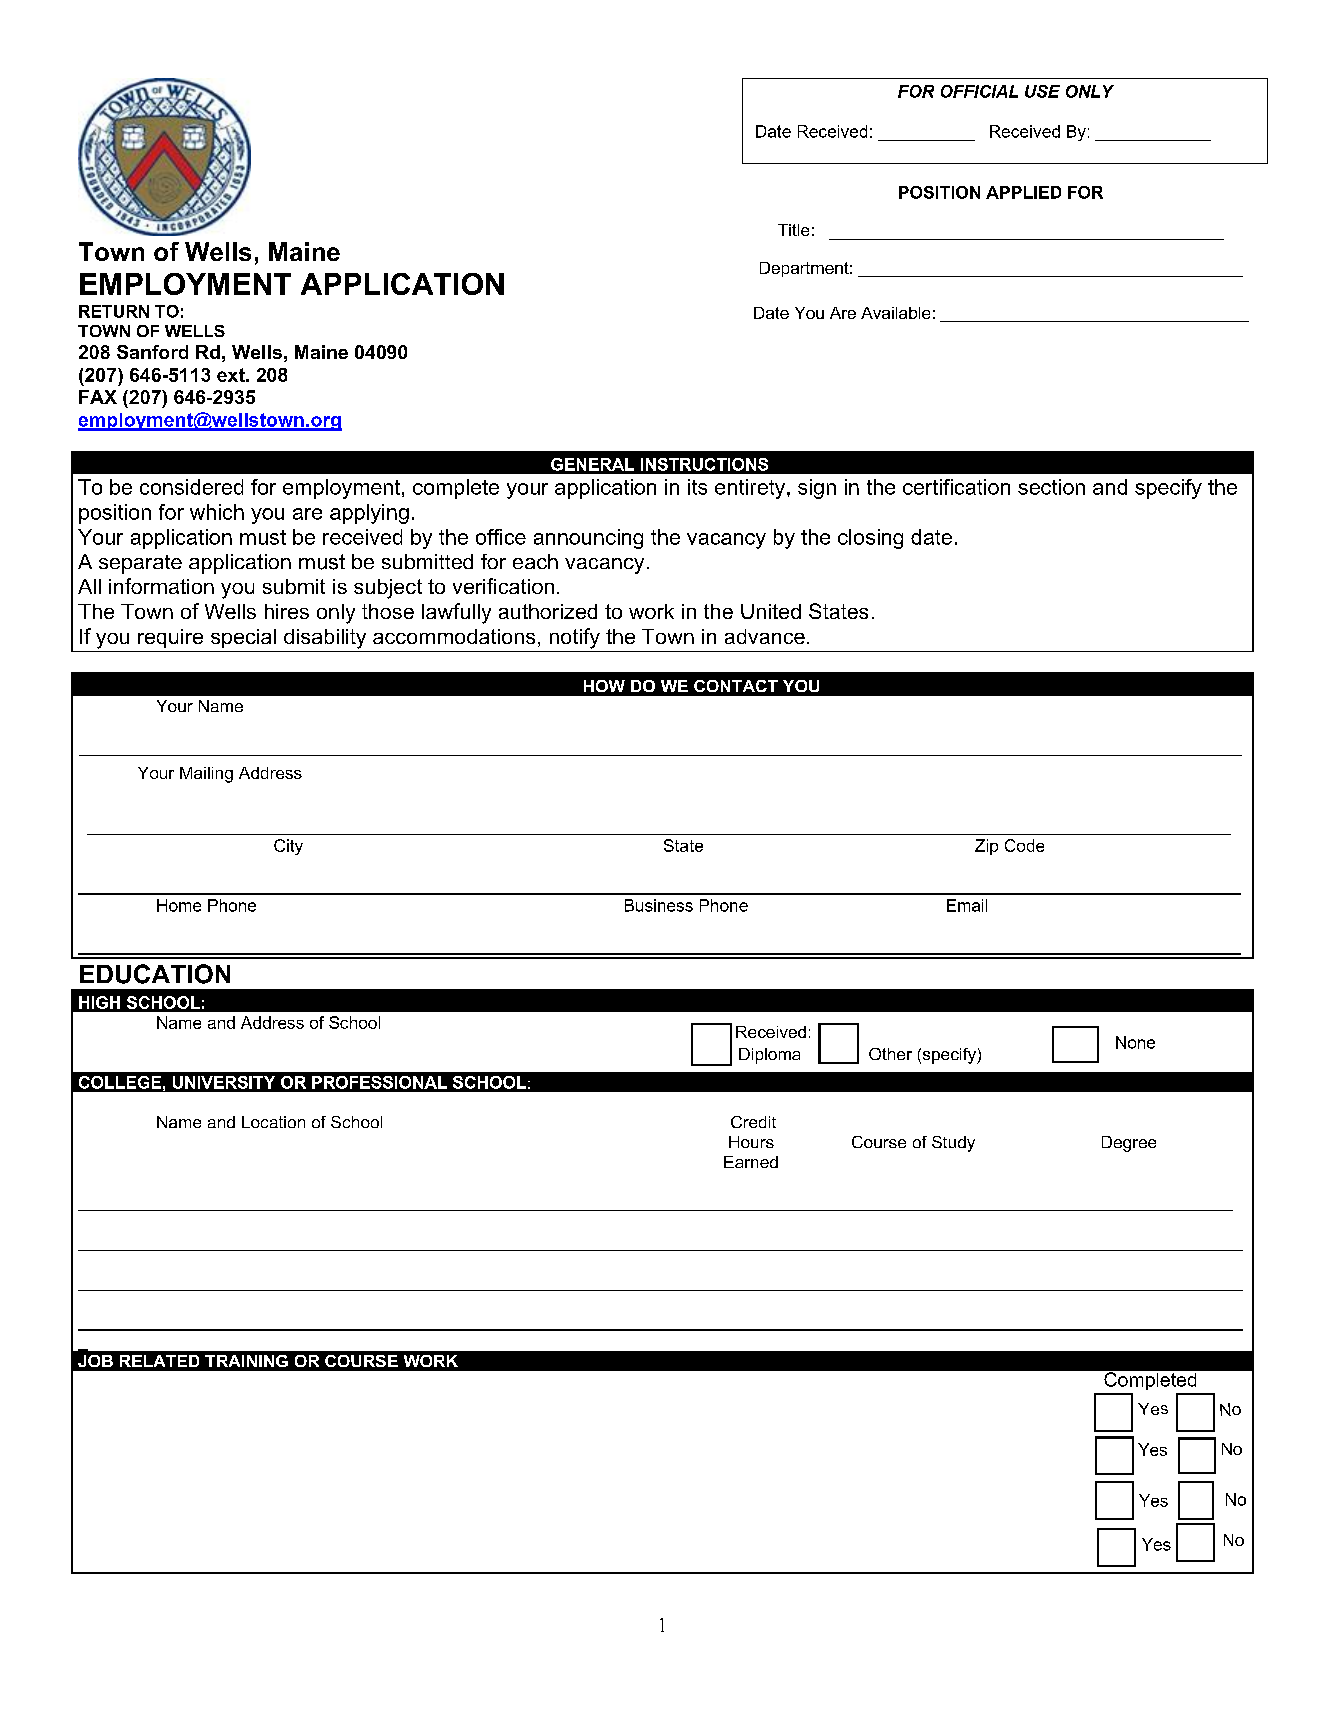  What do you see at coordinates (870, 539) in the document?
I see `closing` at bounding box center [870, 539].
